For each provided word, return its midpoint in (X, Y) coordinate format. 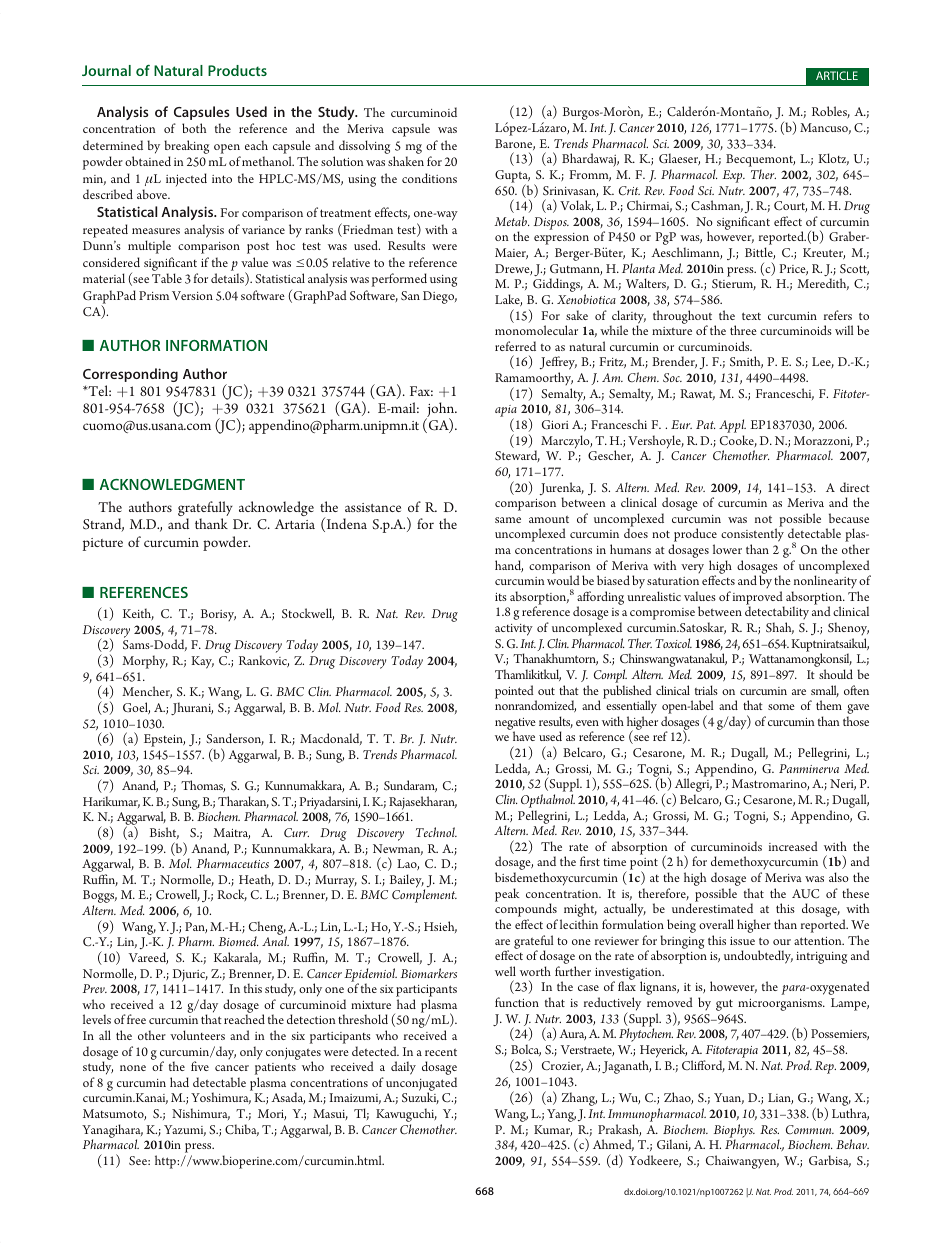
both (194, 128)
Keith (138, 614)
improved (759, 599)
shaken (406, 161)
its (501, 597)
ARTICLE (837, 75)
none (133, 1068)
